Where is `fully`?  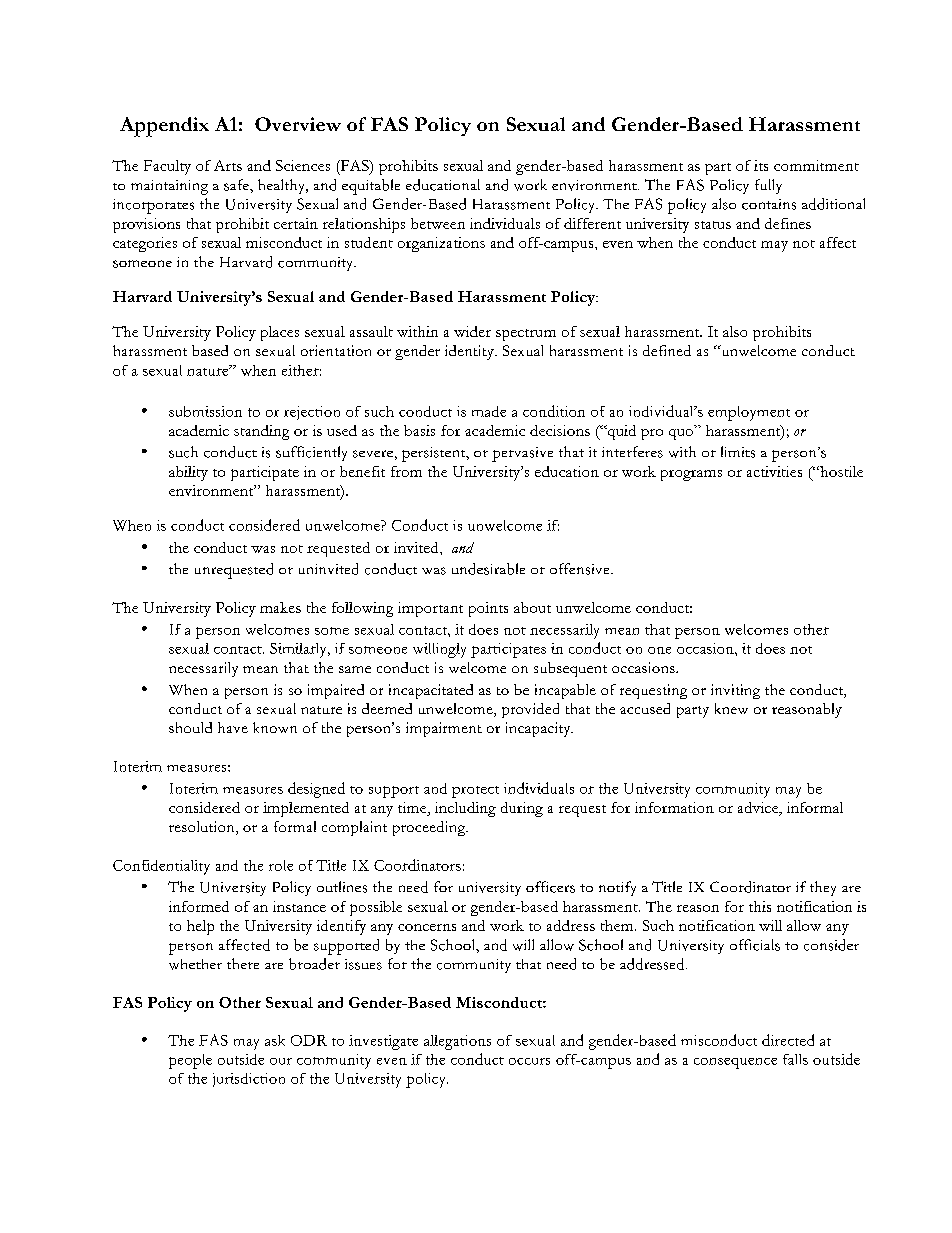
fully is located at coordinates (768, 186).
